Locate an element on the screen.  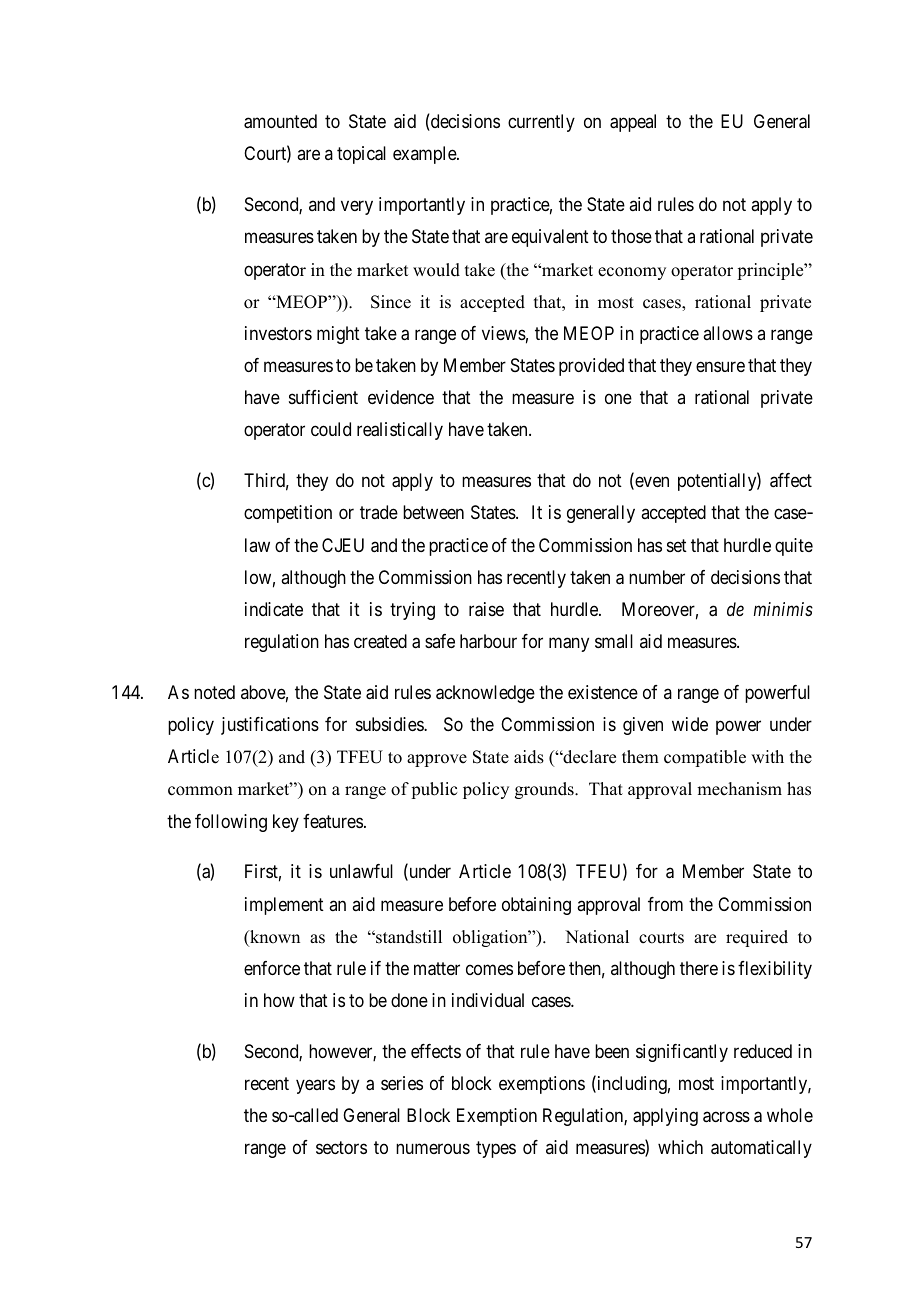
harbour is located at coordinates (488, 641).
